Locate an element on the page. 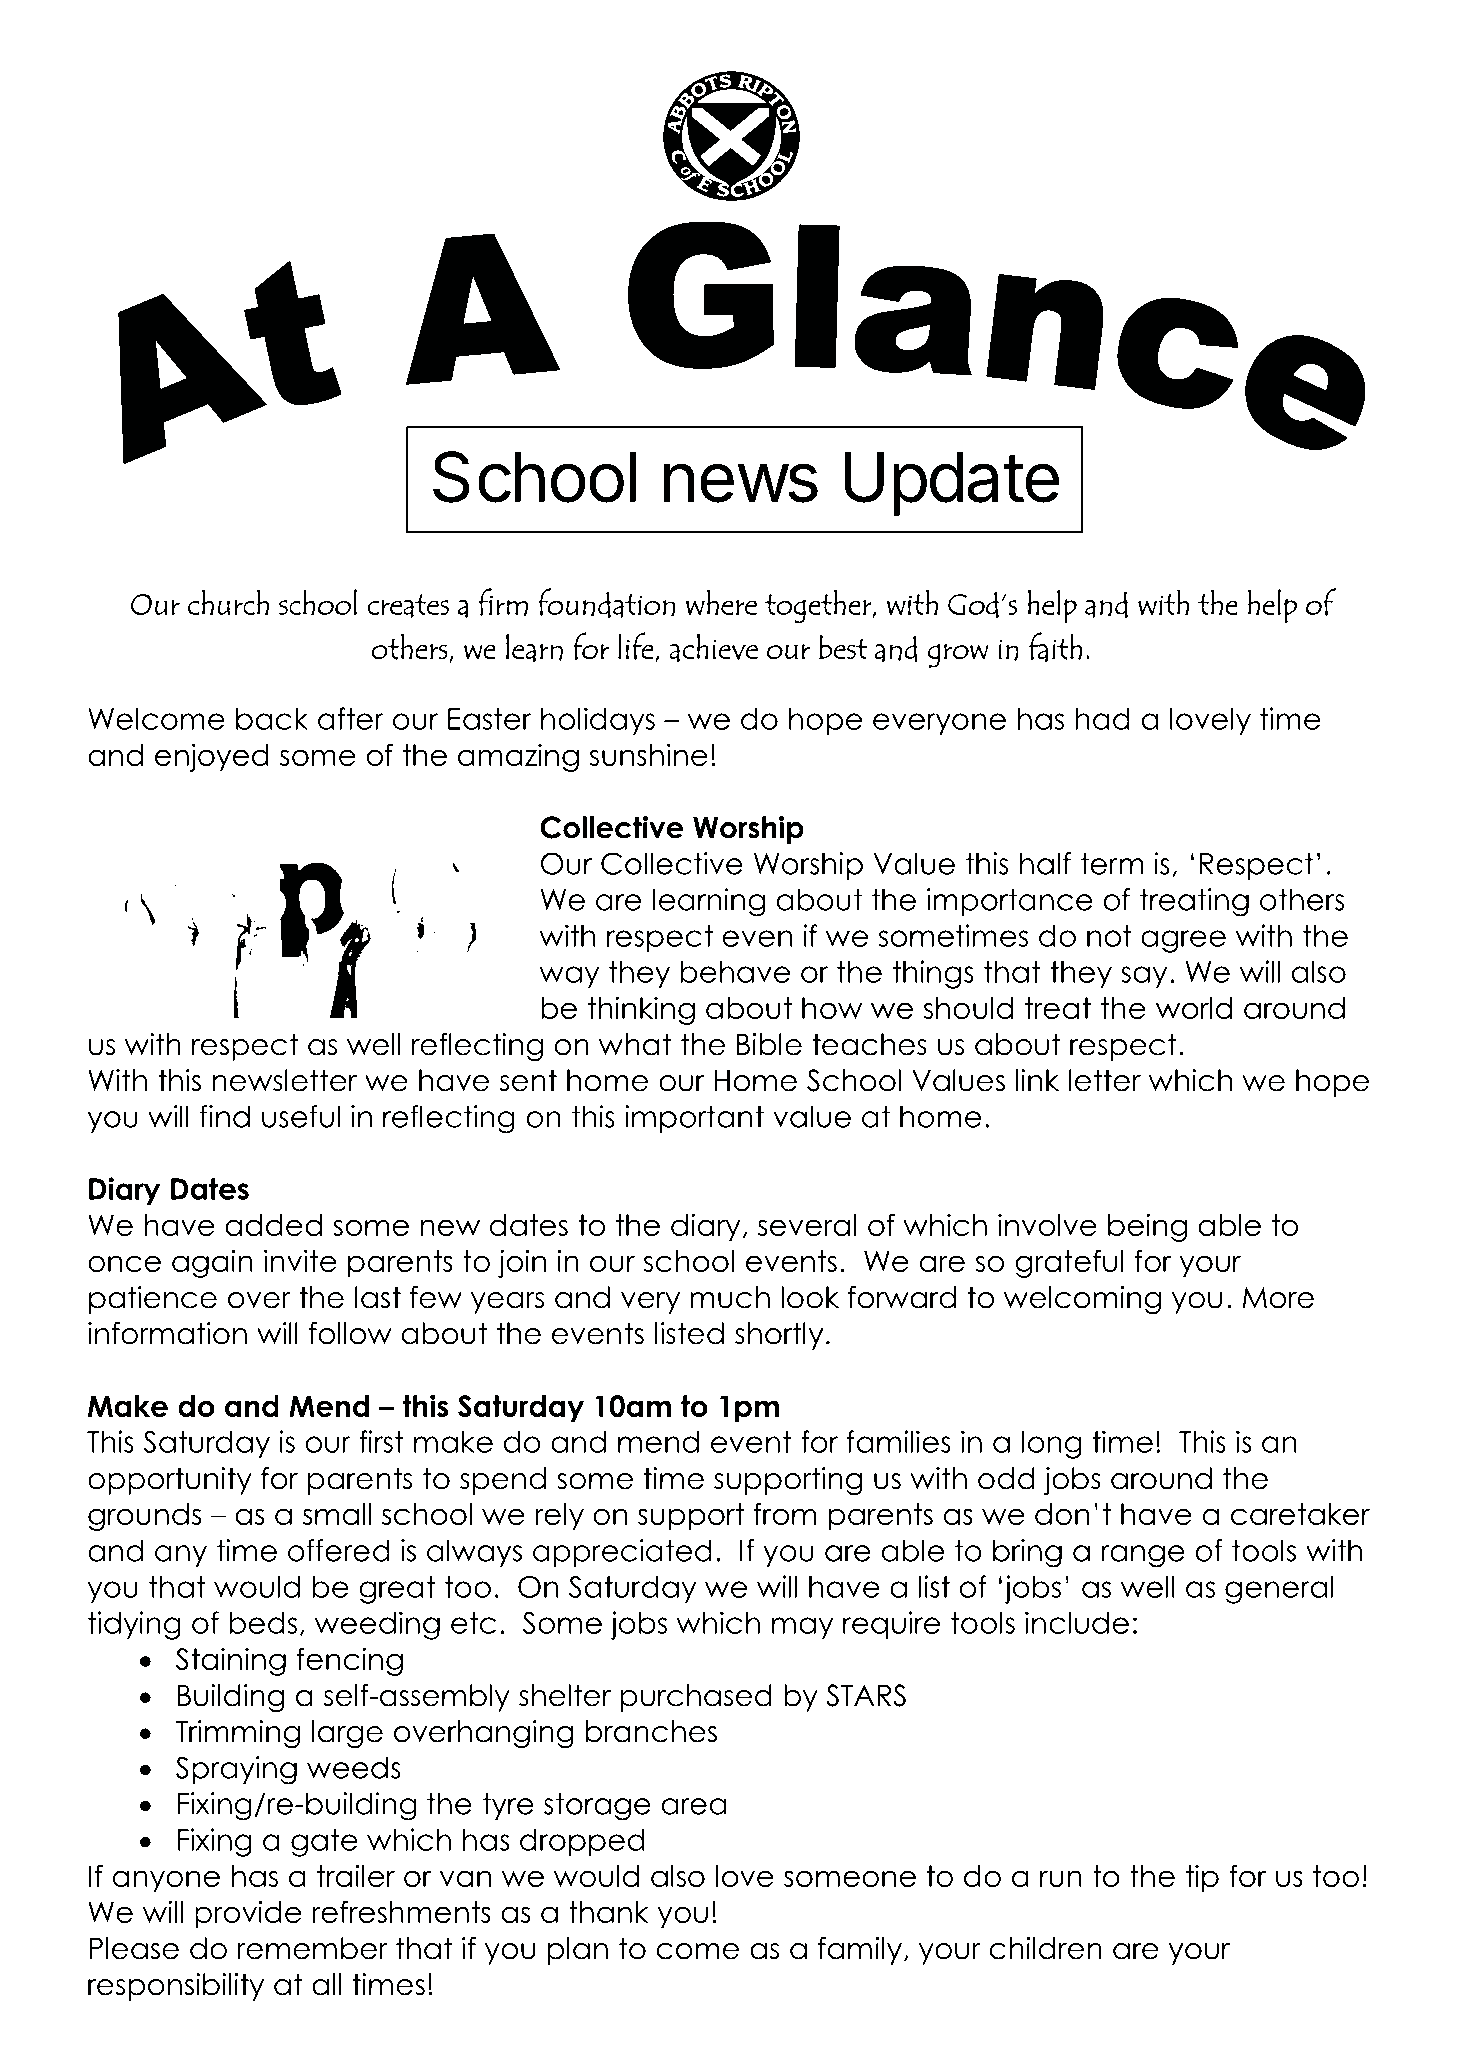 This image has width=1463, height=2069. enjoyed is located at coordinates (212, 757).
